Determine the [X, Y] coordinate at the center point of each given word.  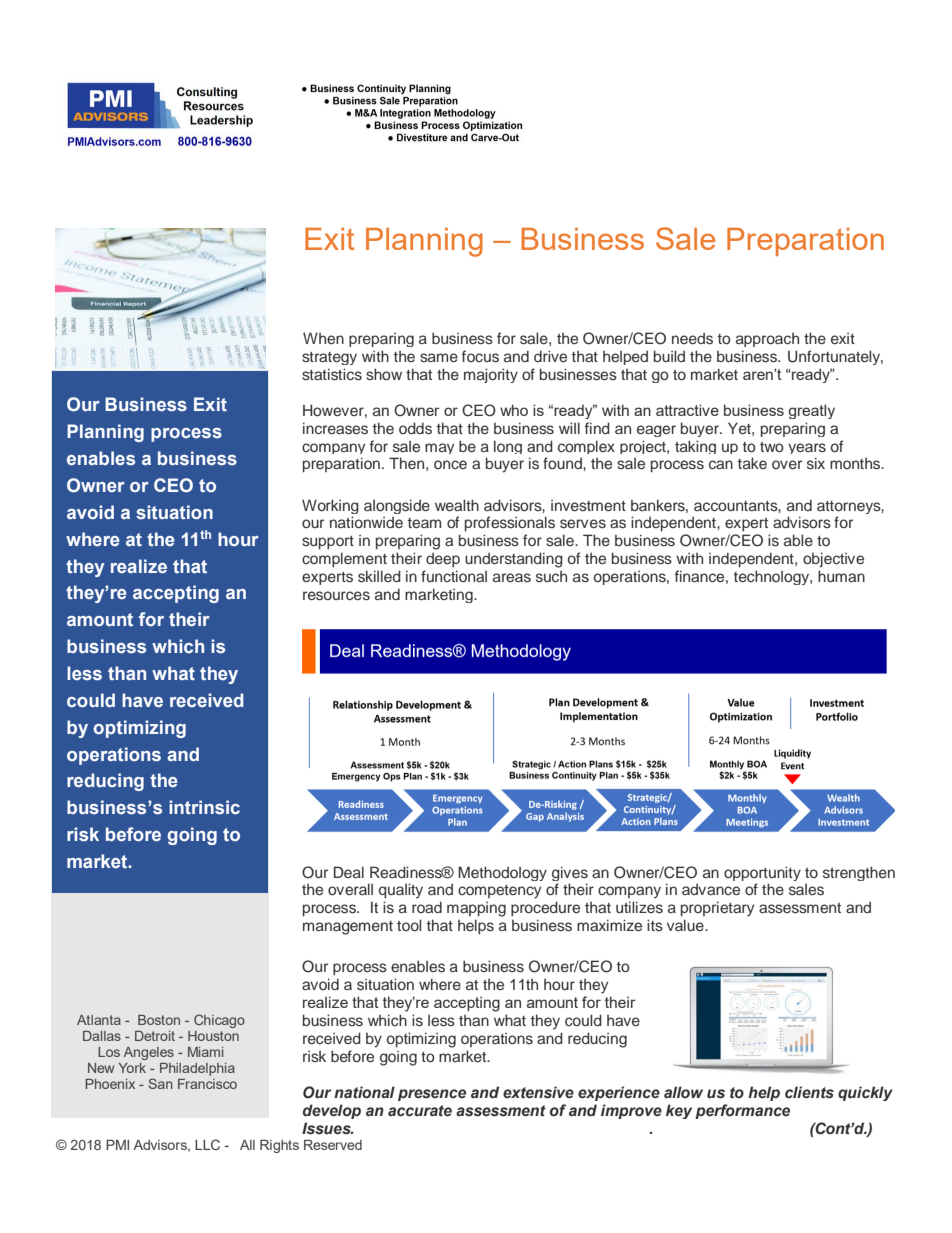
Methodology [502, 873]
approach [767, 340]
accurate [420, 1111]
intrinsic [204, 807]
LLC [207, 1144]
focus [480, 356]
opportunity [762, 873]
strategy [329, 358]
